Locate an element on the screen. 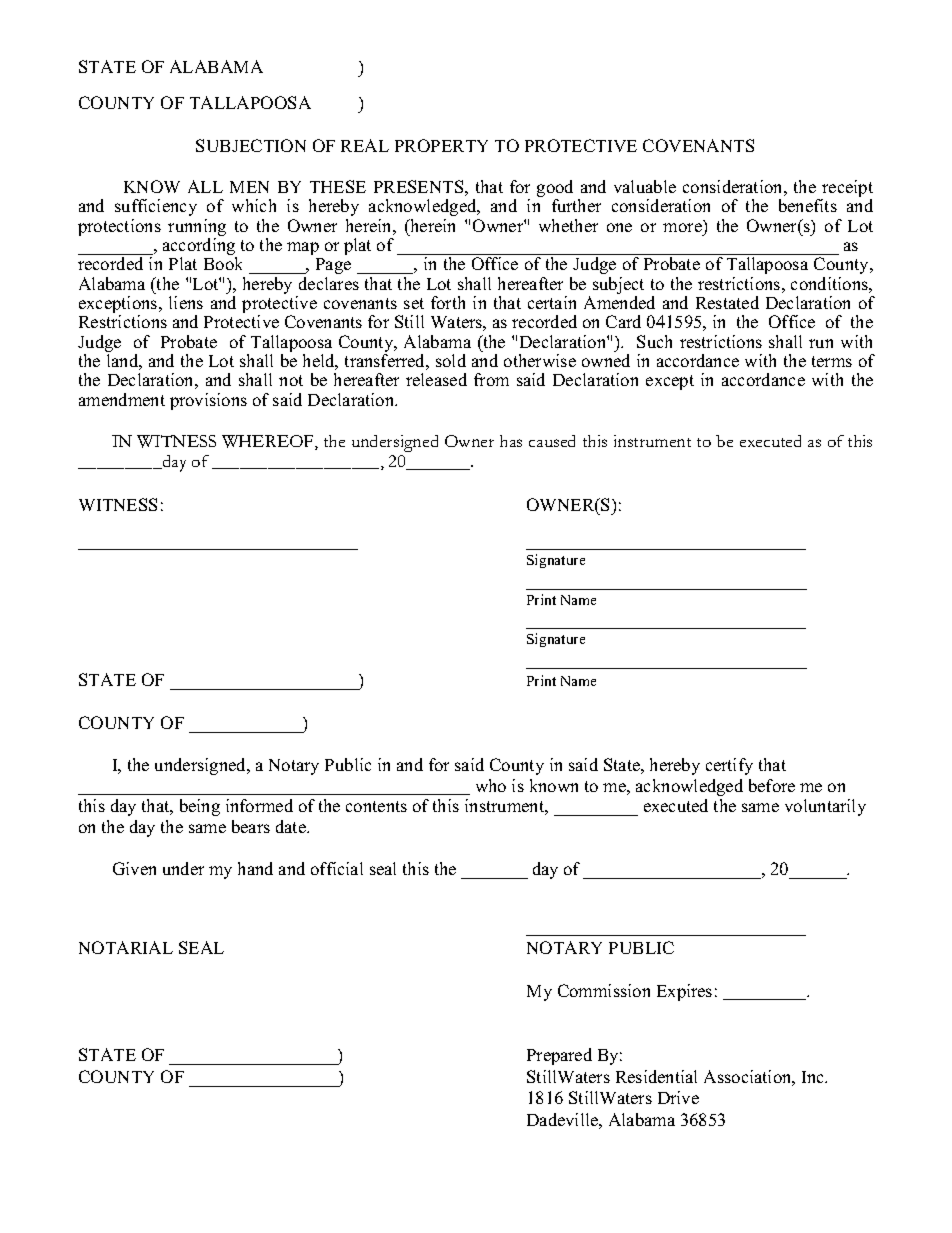 This screenshot has height=1233, width=952. WHEREOF is located at coordinates (269, 442).
